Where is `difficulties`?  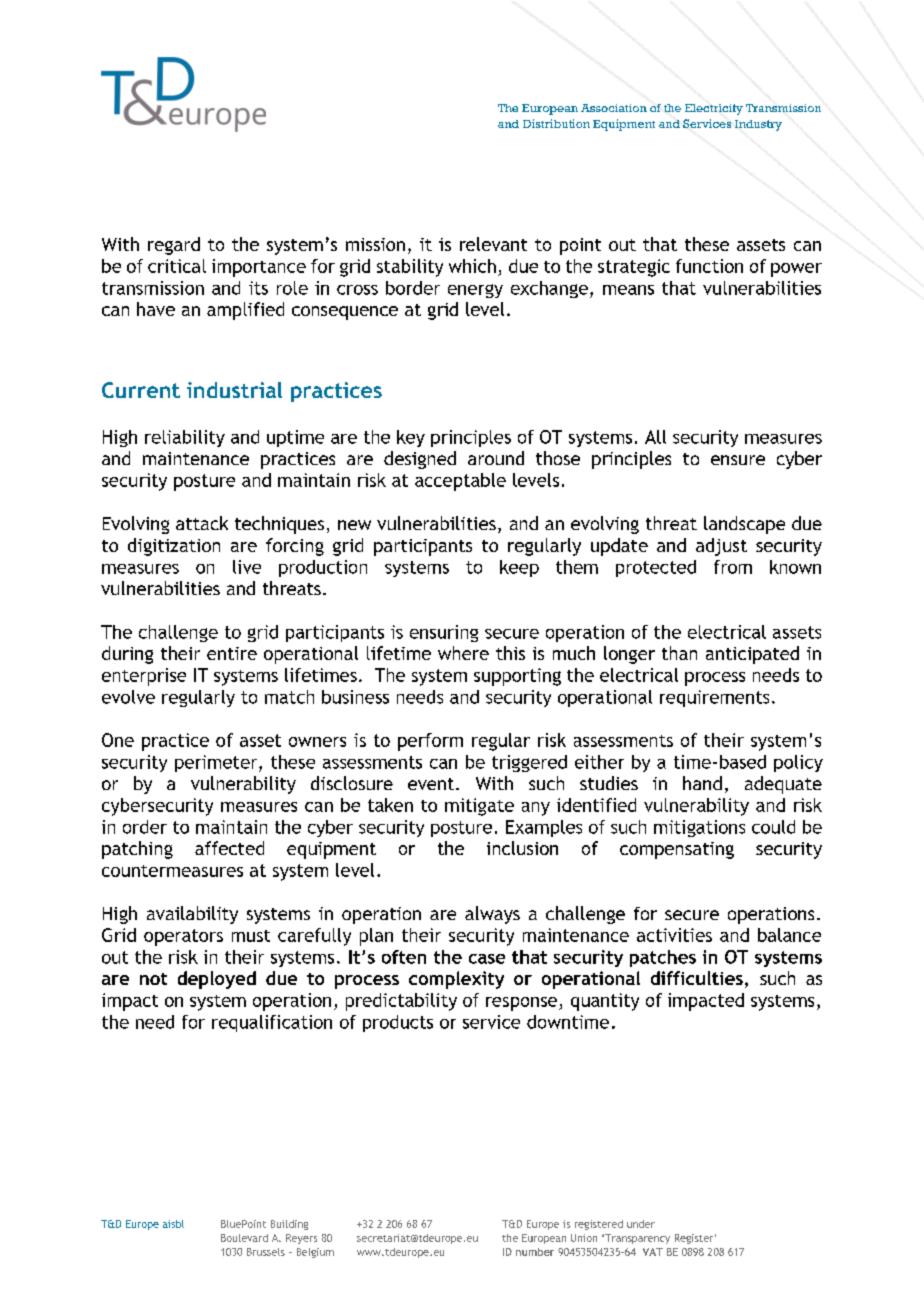 difficulties is located at coordinates (697, 978).
